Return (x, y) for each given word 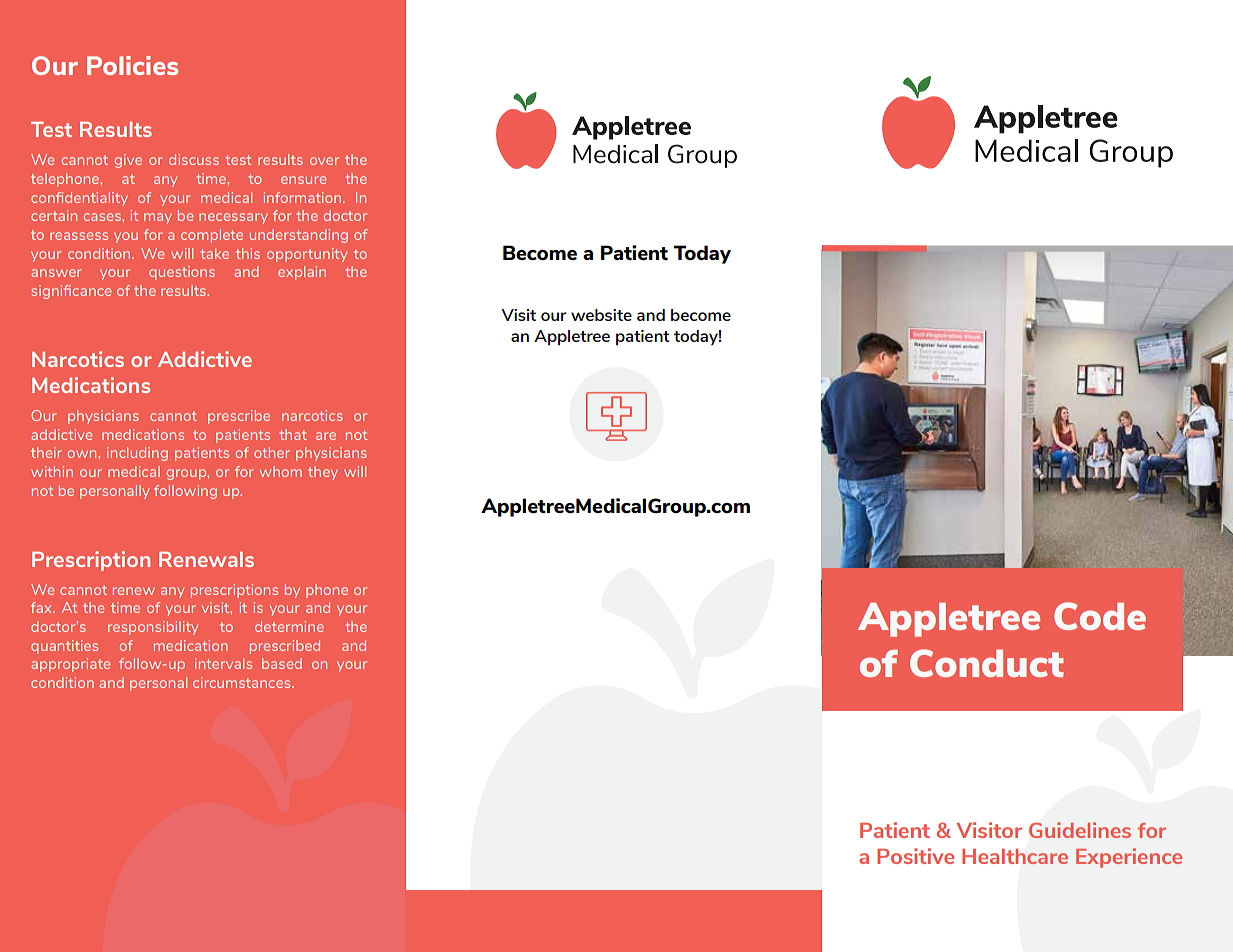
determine (289, 626)
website (601, 315)
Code (1100, 616)
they (323, 473)
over (324, 161)
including (137, 454)
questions (182, 273)
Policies (132, 65)
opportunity (307, 255)
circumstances (243, 682)
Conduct (987, 663)
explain (302, 273)
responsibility (153, 628)
